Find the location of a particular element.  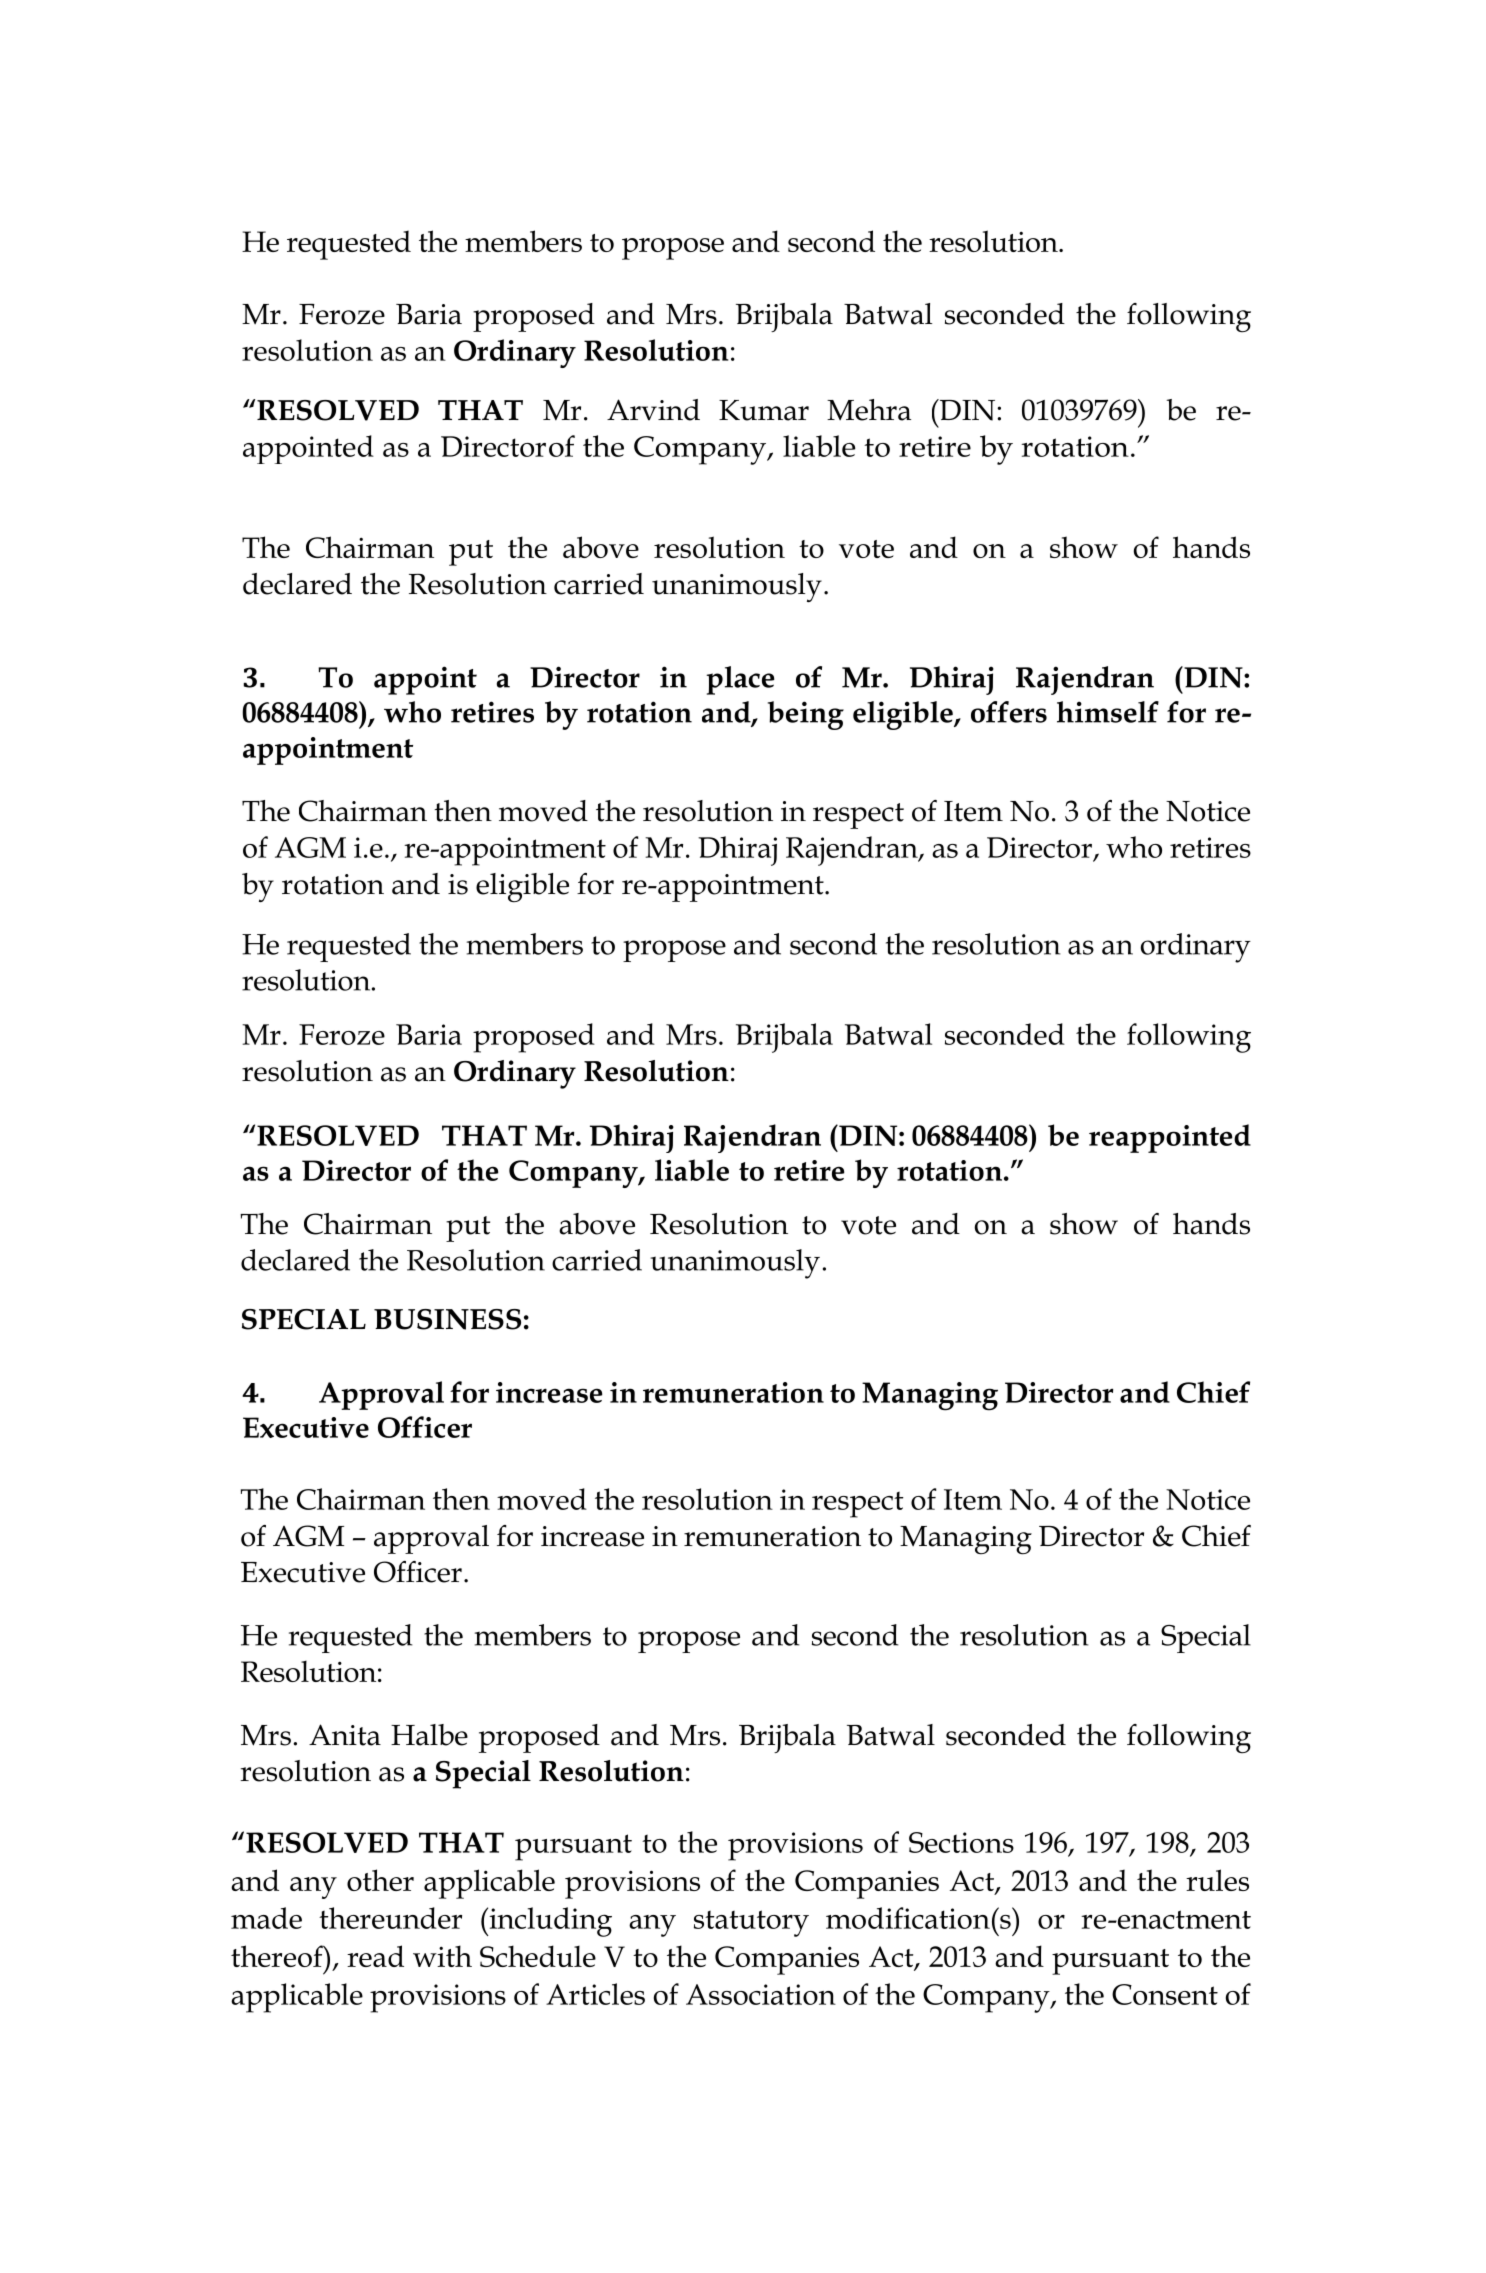

being is located at coordinates (806, 715).
